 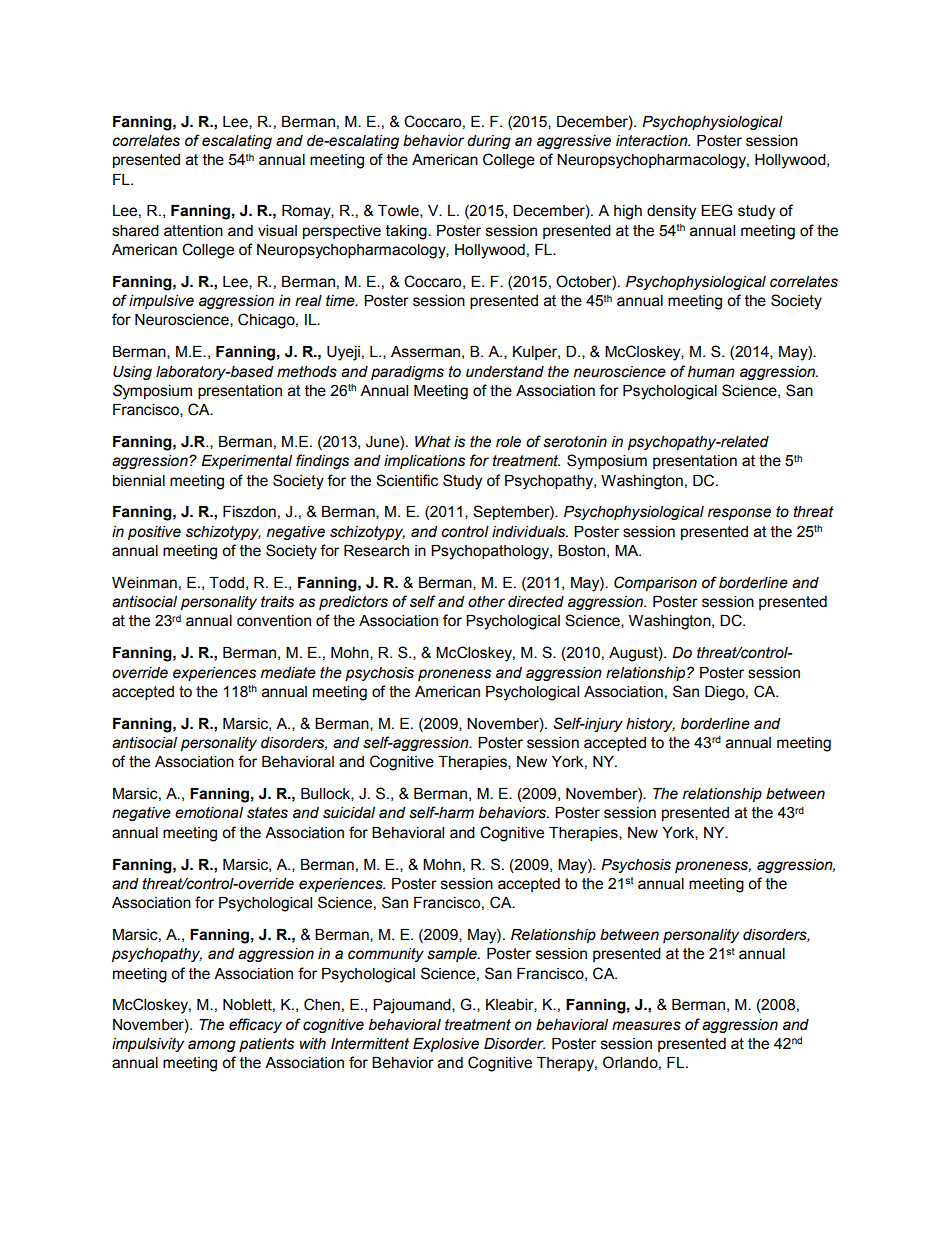 What do you see at coordinates (646, 1026) in the document?
I see `measures` at bounding box center [646, 1026].
